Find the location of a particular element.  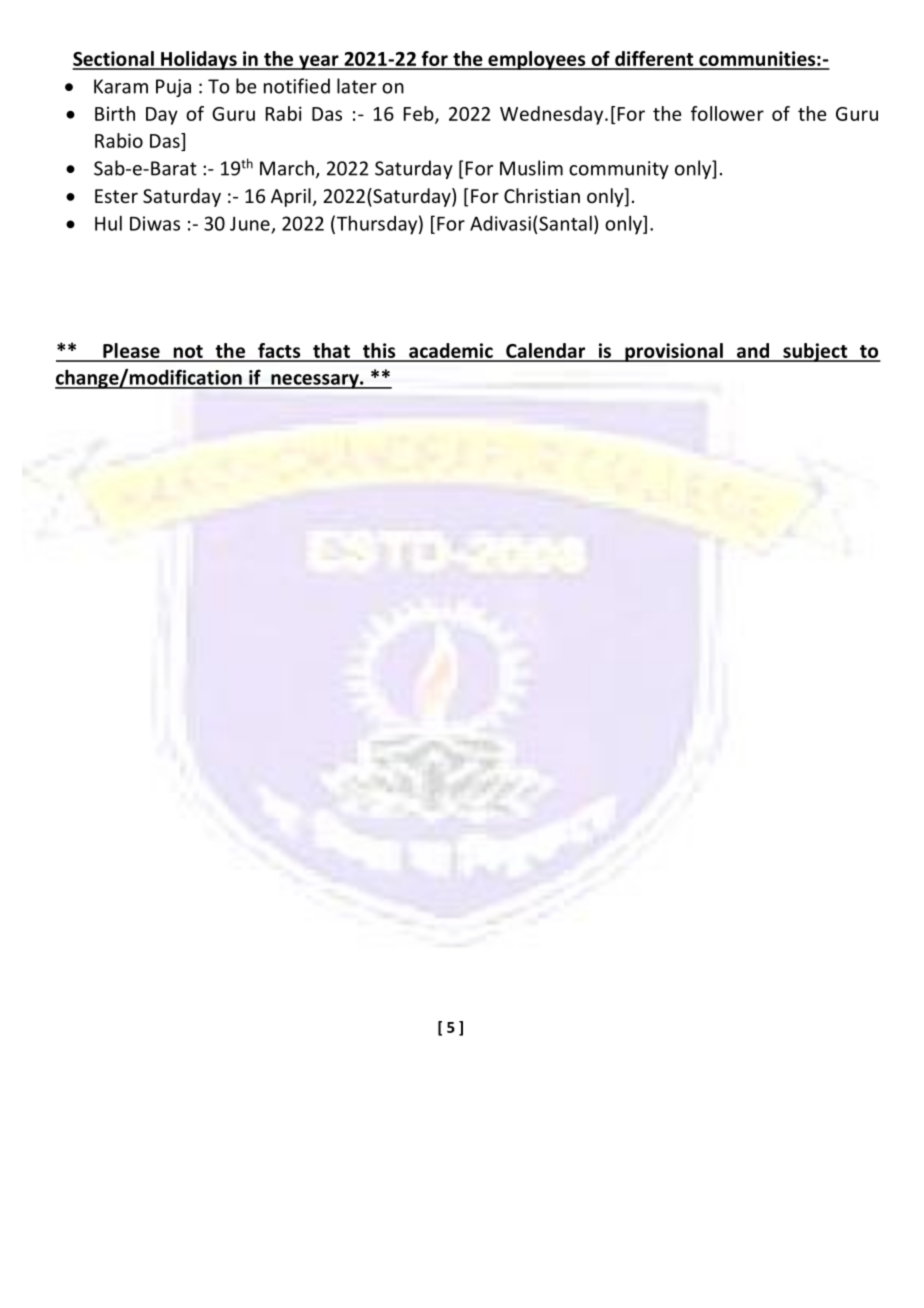

Hul is located at coordinates (108, 223).
